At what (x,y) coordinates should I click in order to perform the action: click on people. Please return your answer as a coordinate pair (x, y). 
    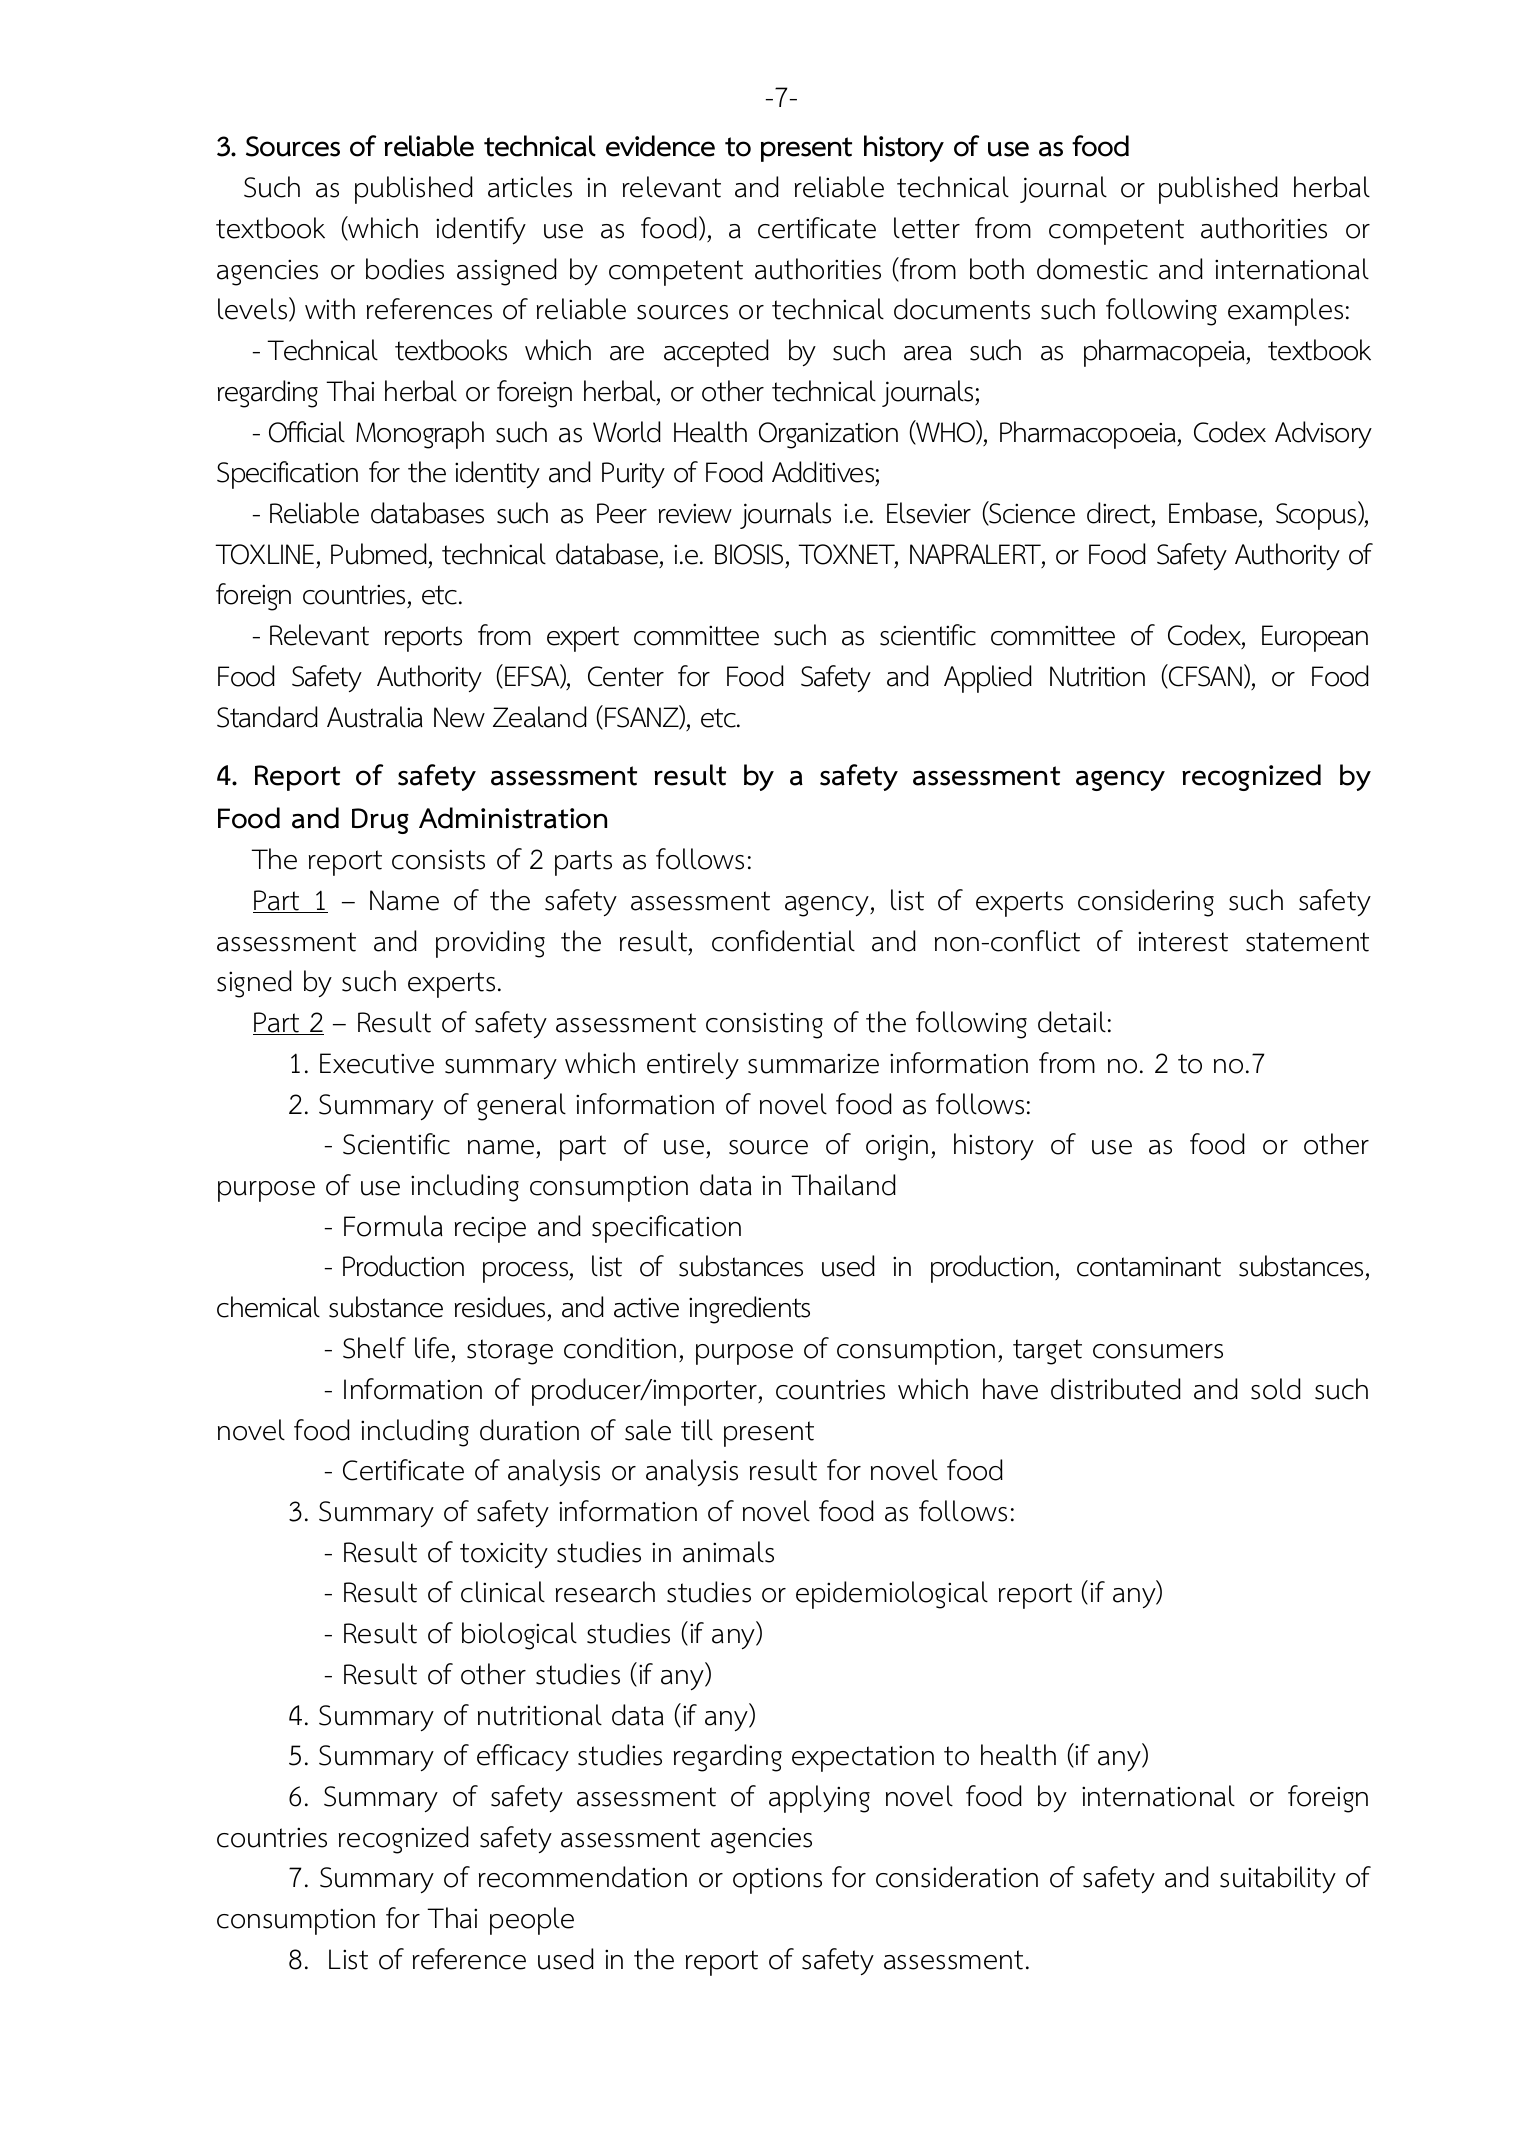
    Looking at the image, I should click on (532, 1921).
